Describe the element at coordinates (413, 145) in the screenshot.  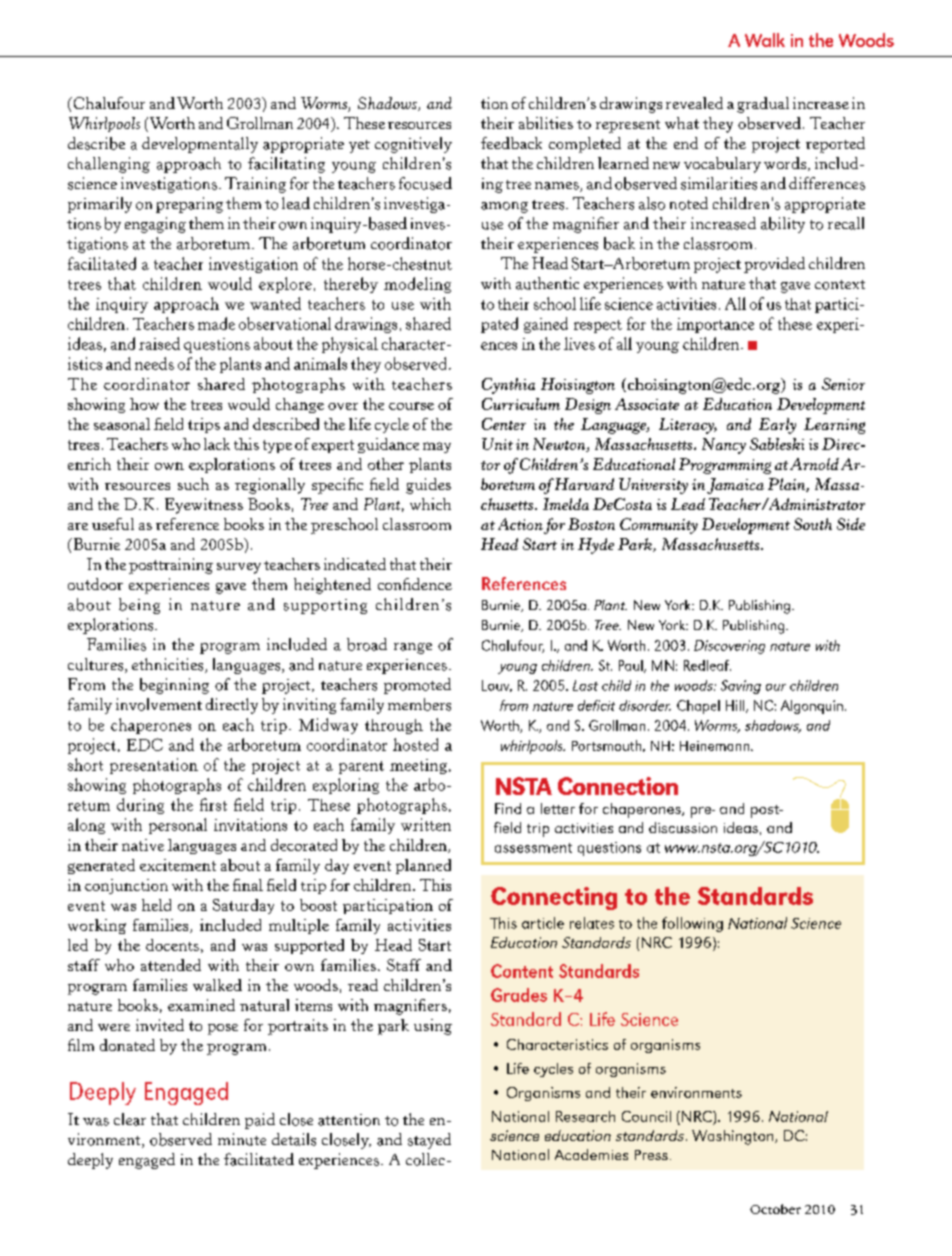
I see `cognitively` at that location.
